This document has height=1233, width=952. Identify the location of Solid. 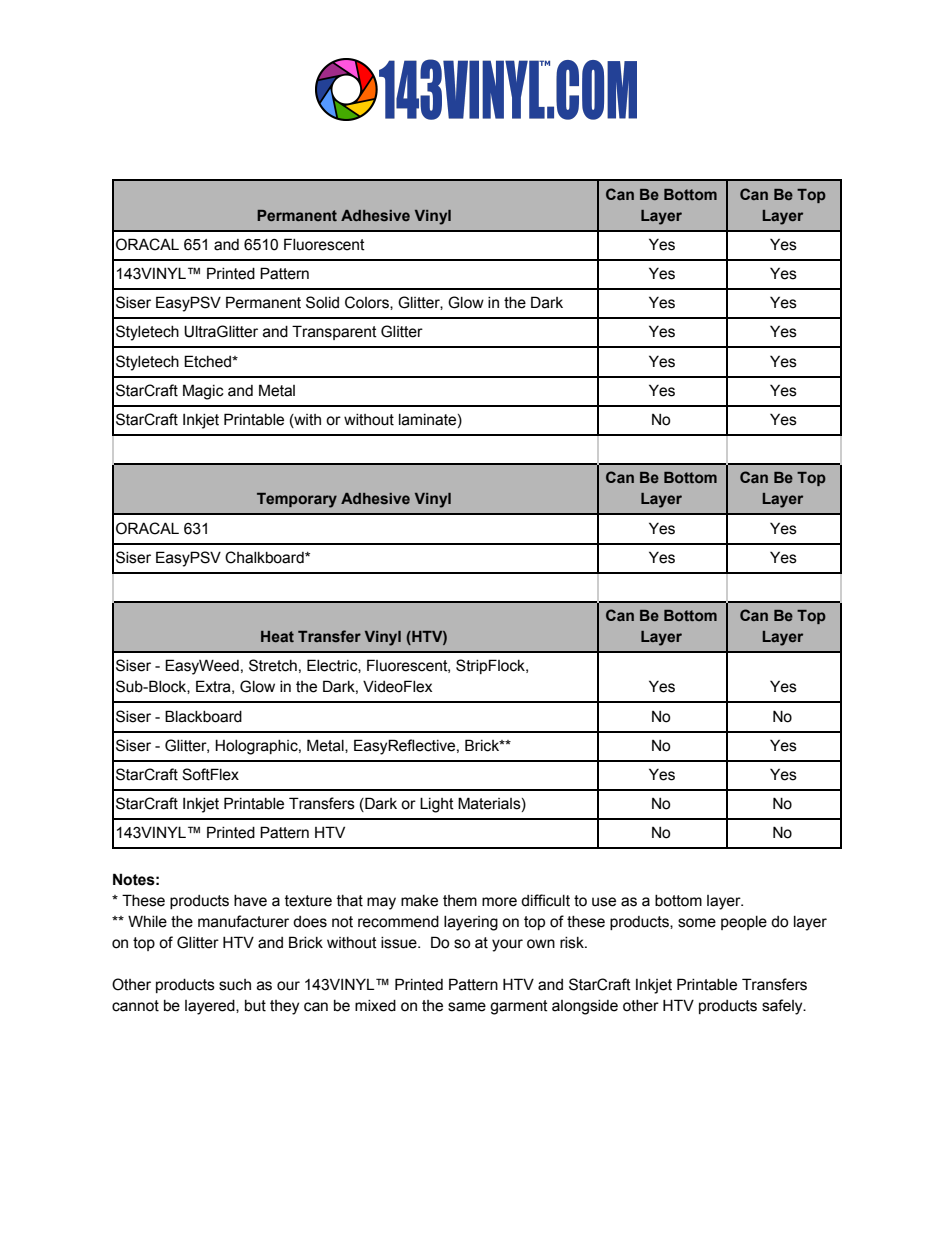
(322, 302).
